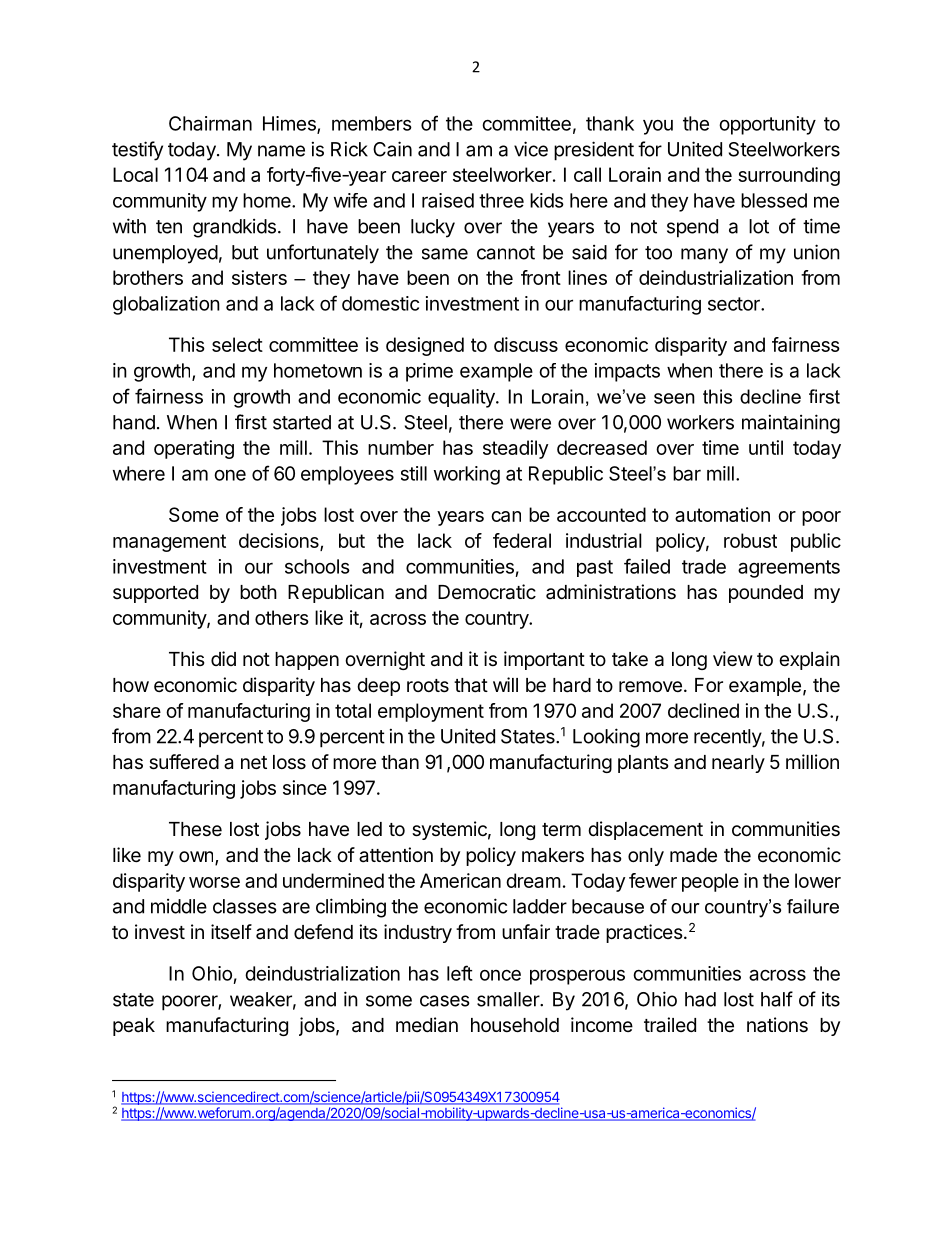 Image resolution: width=952 pixels, height=1233 pixels. I want to click on Democratic, so click(487, 592).
